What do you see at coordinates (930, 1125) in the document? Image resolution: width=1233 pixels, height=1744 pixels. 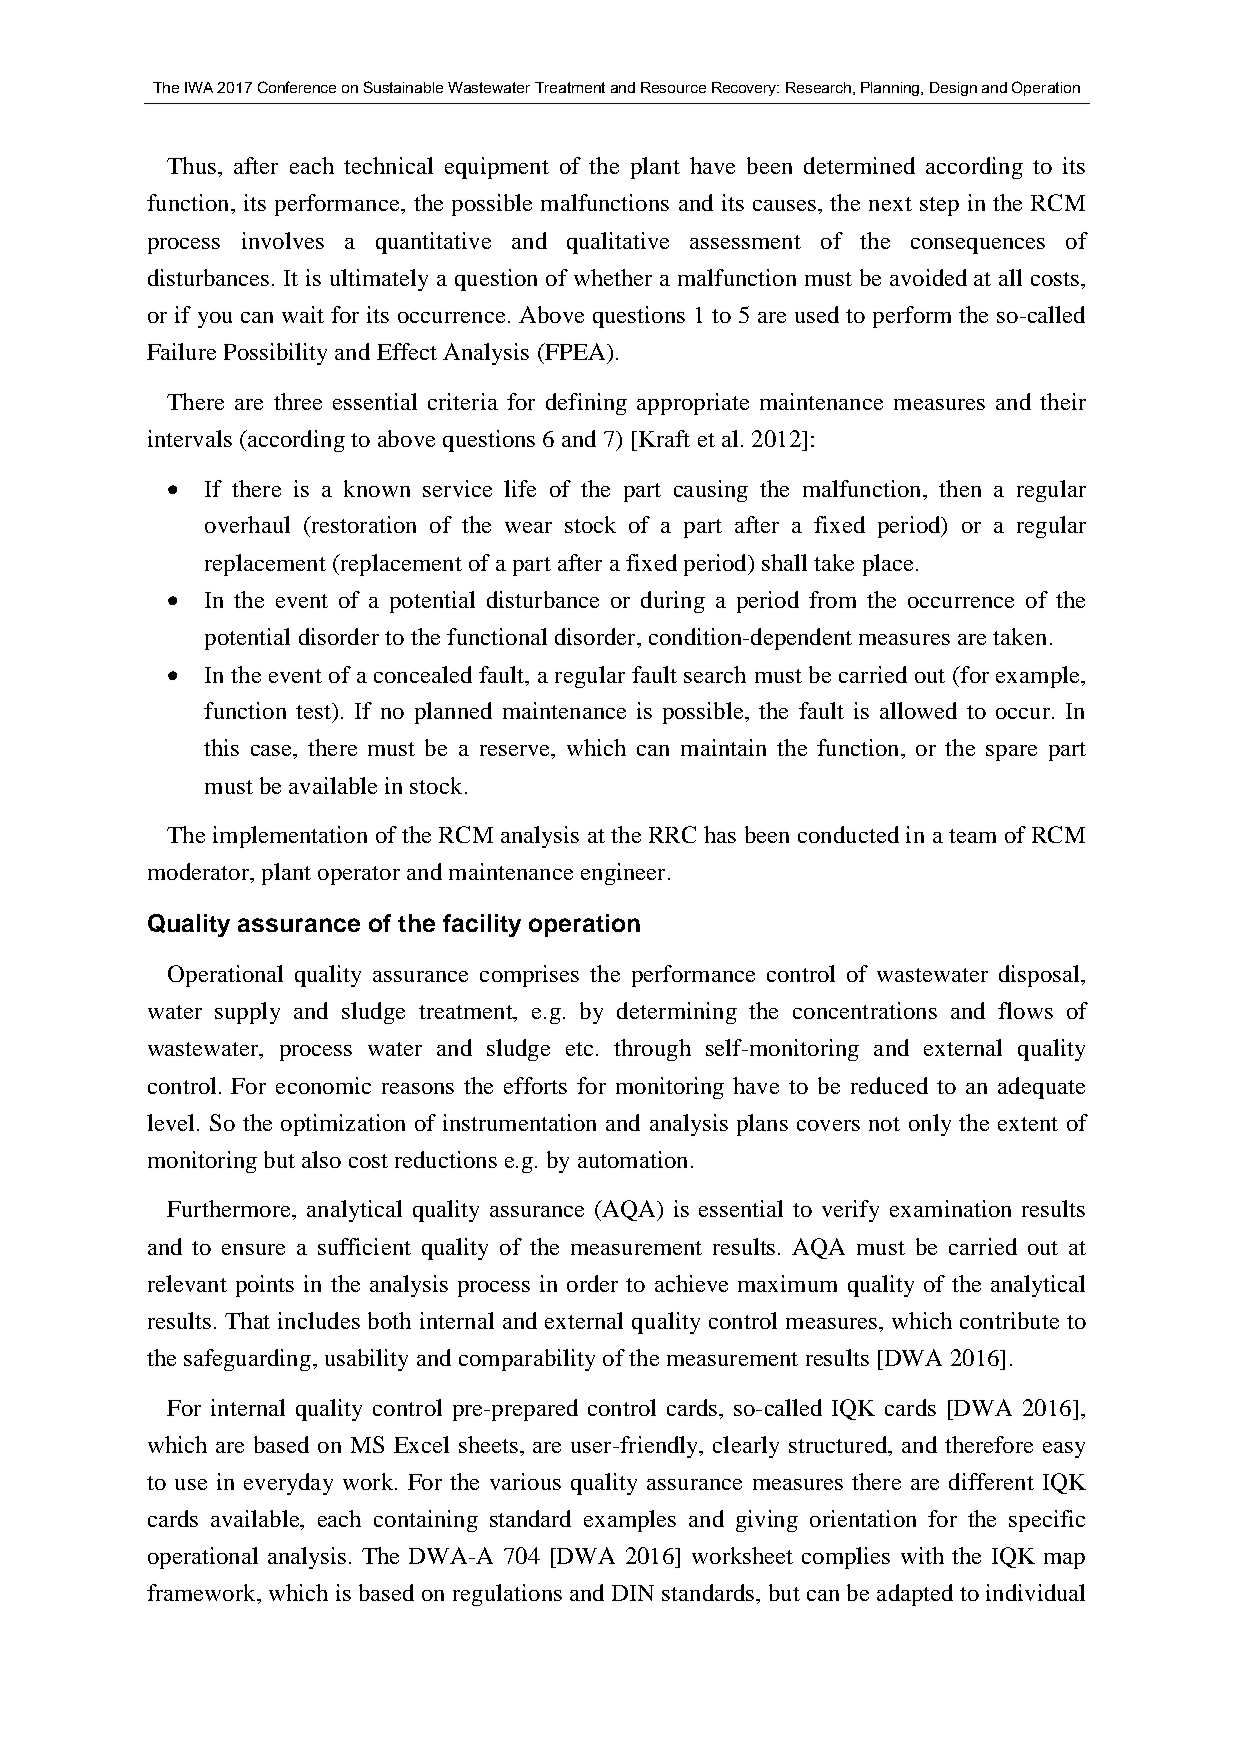 I see `only` at bounding box center [930, 1125].
